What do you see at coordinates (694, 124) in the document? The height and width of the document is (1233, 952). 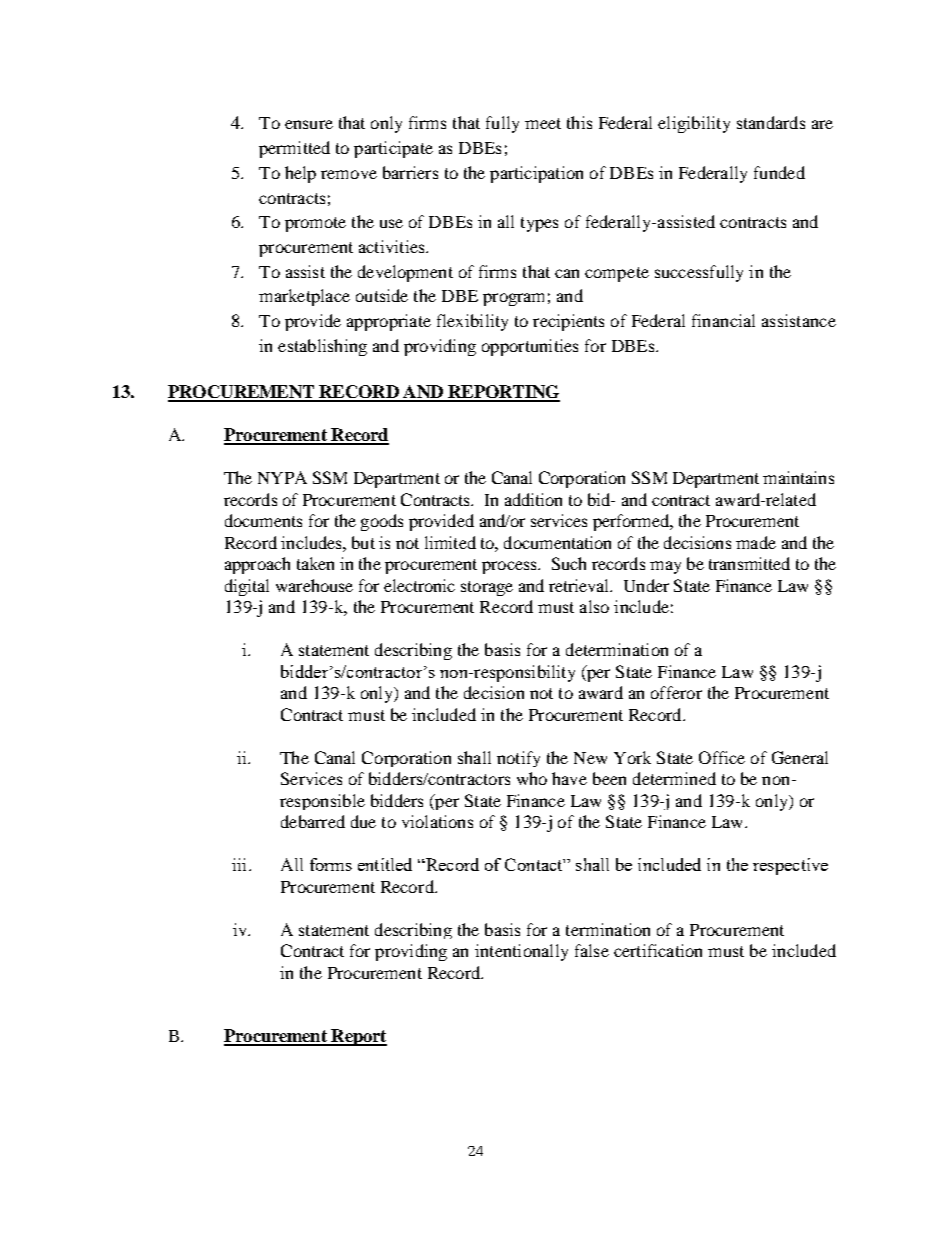 I see `eligibility` at bounding box center [694, 124].
